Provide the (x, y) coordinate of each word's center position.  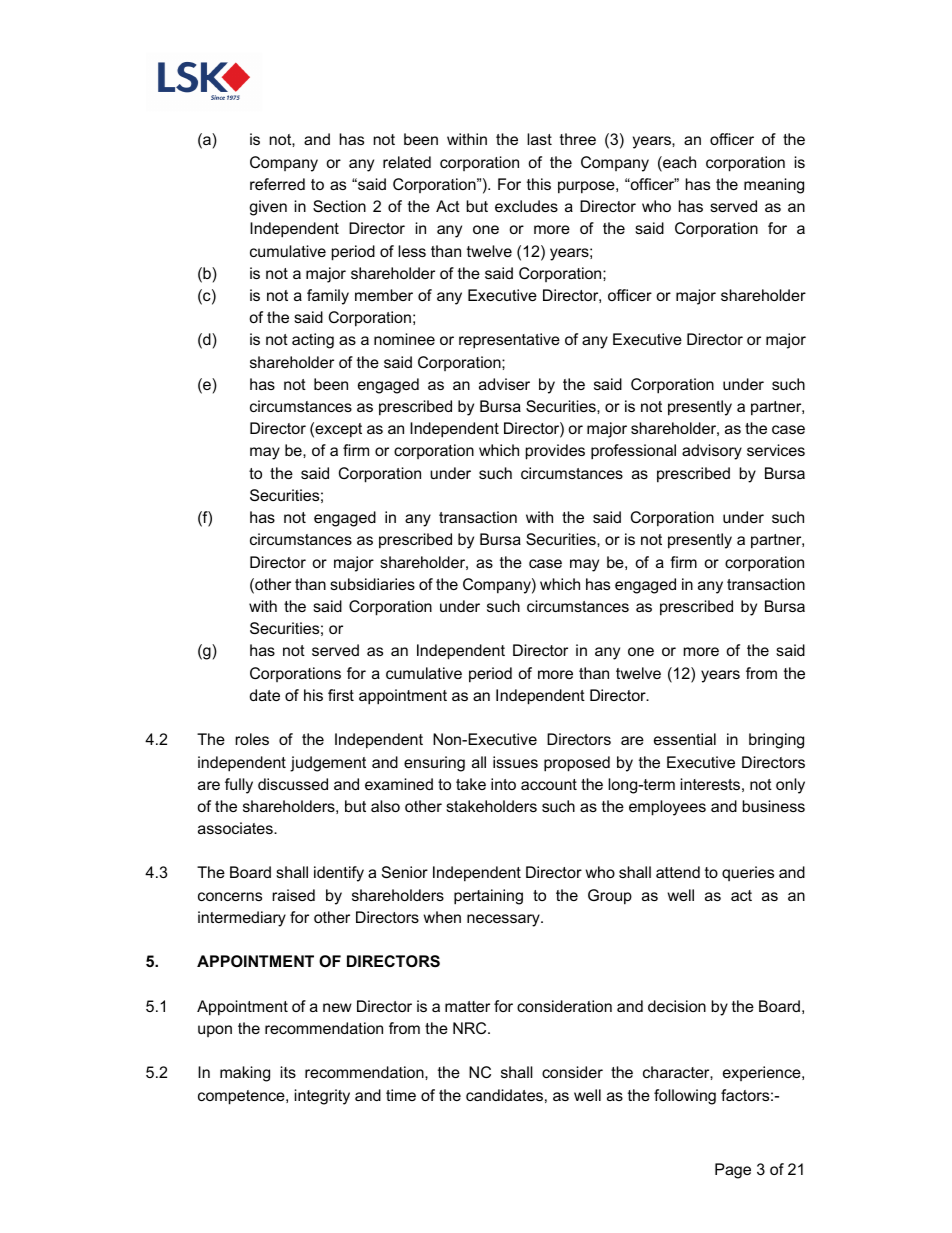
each (678, 163)
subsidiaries (372, 584)
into (503, 784)
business (773, 806)
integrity (322, 1097)
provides (555, 452)
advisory (712, 452)
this (539, 184)
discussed (293, 784)
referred (277, 184)
